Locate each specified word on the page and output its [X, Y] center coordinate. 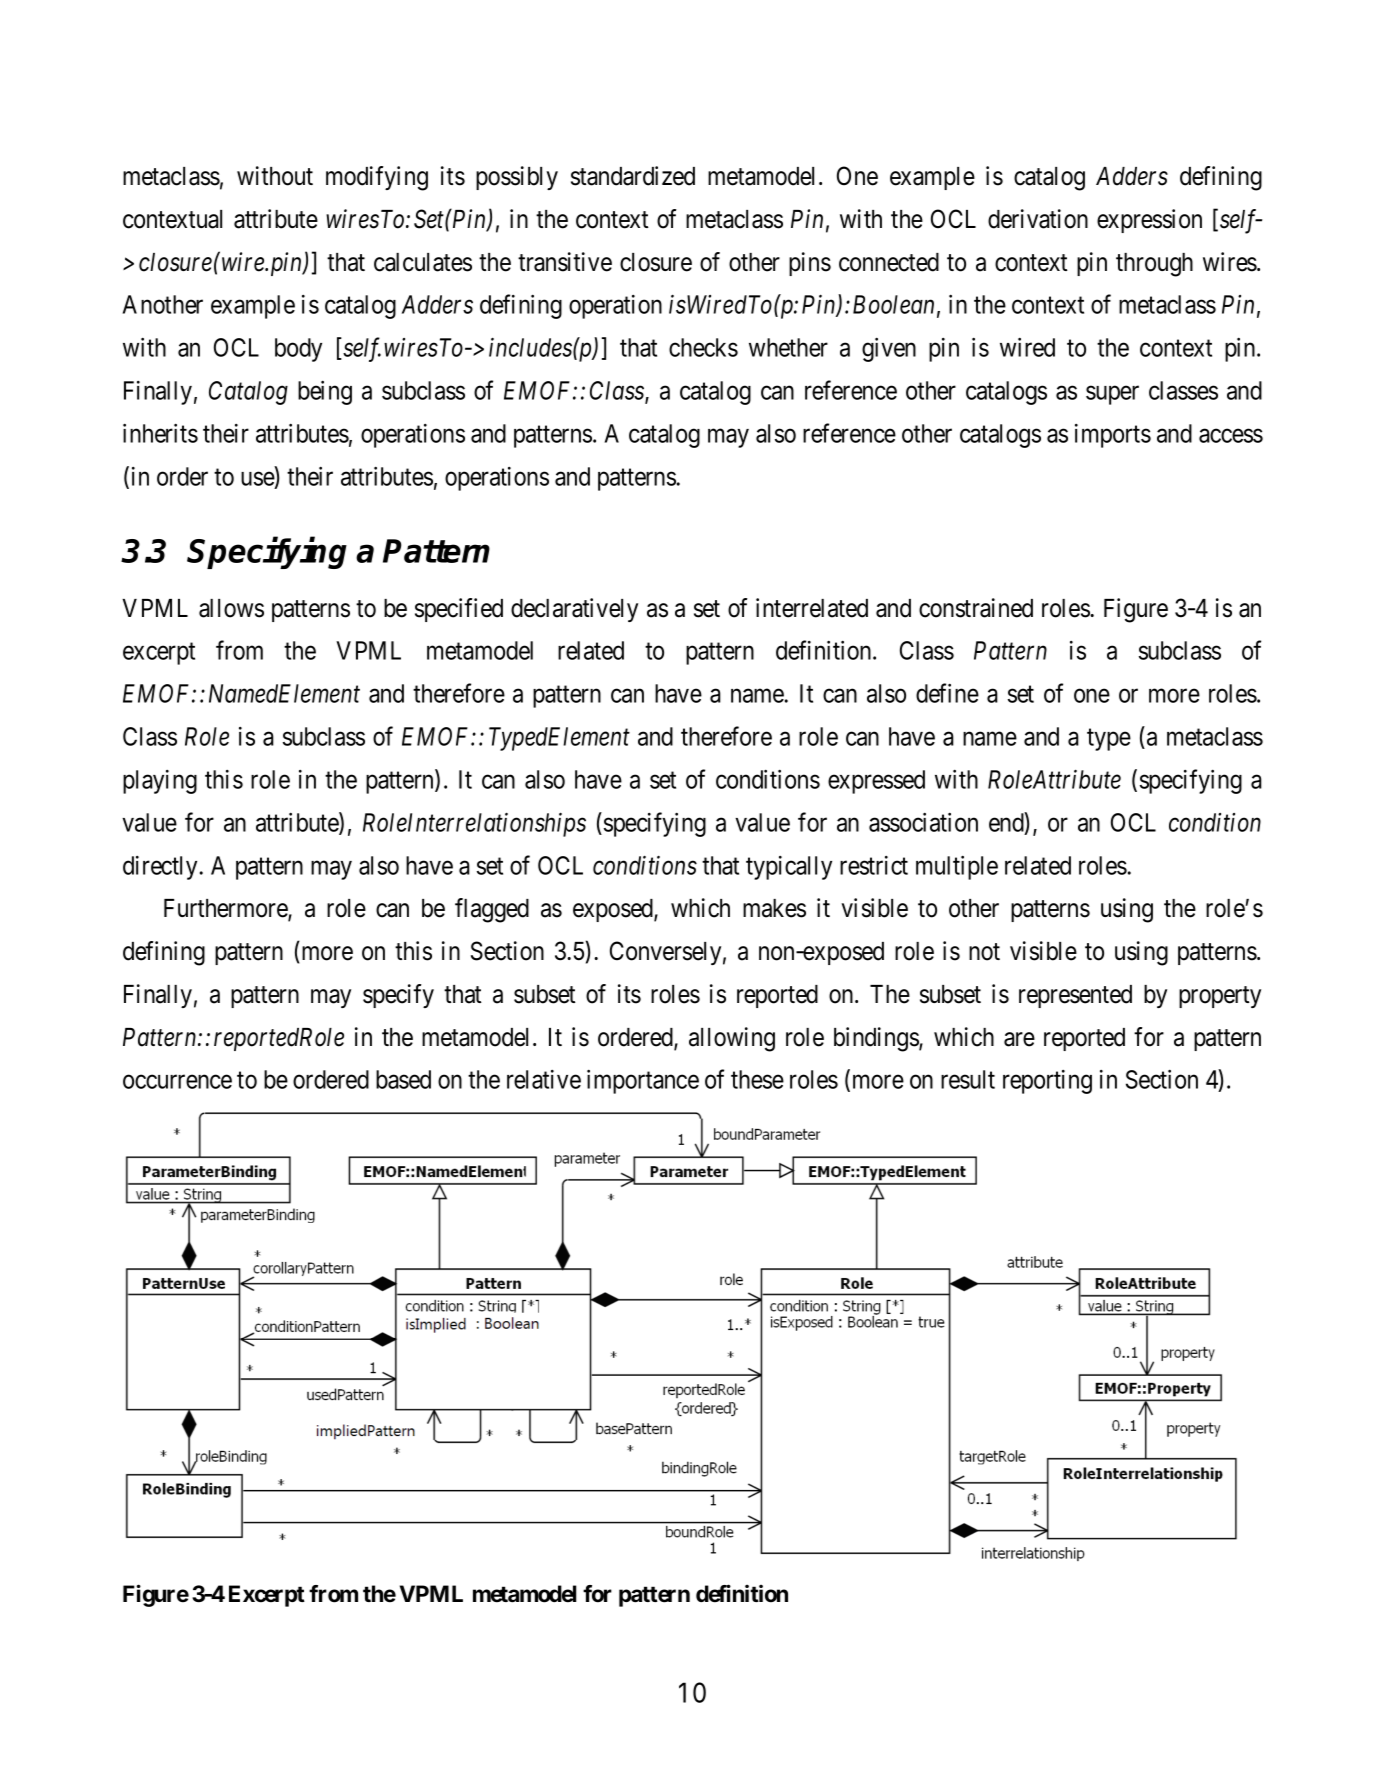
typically [789, 868]
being [325, 392]
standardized [633, 176]
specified [459, 610]
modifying [377, 178]
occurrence [177, 1082]
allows [231, 608]
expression [1149, 221]
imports [1113, 436]
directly [160, 868]
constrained [976, 608]
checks [703, 347]
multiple [957, 867]
